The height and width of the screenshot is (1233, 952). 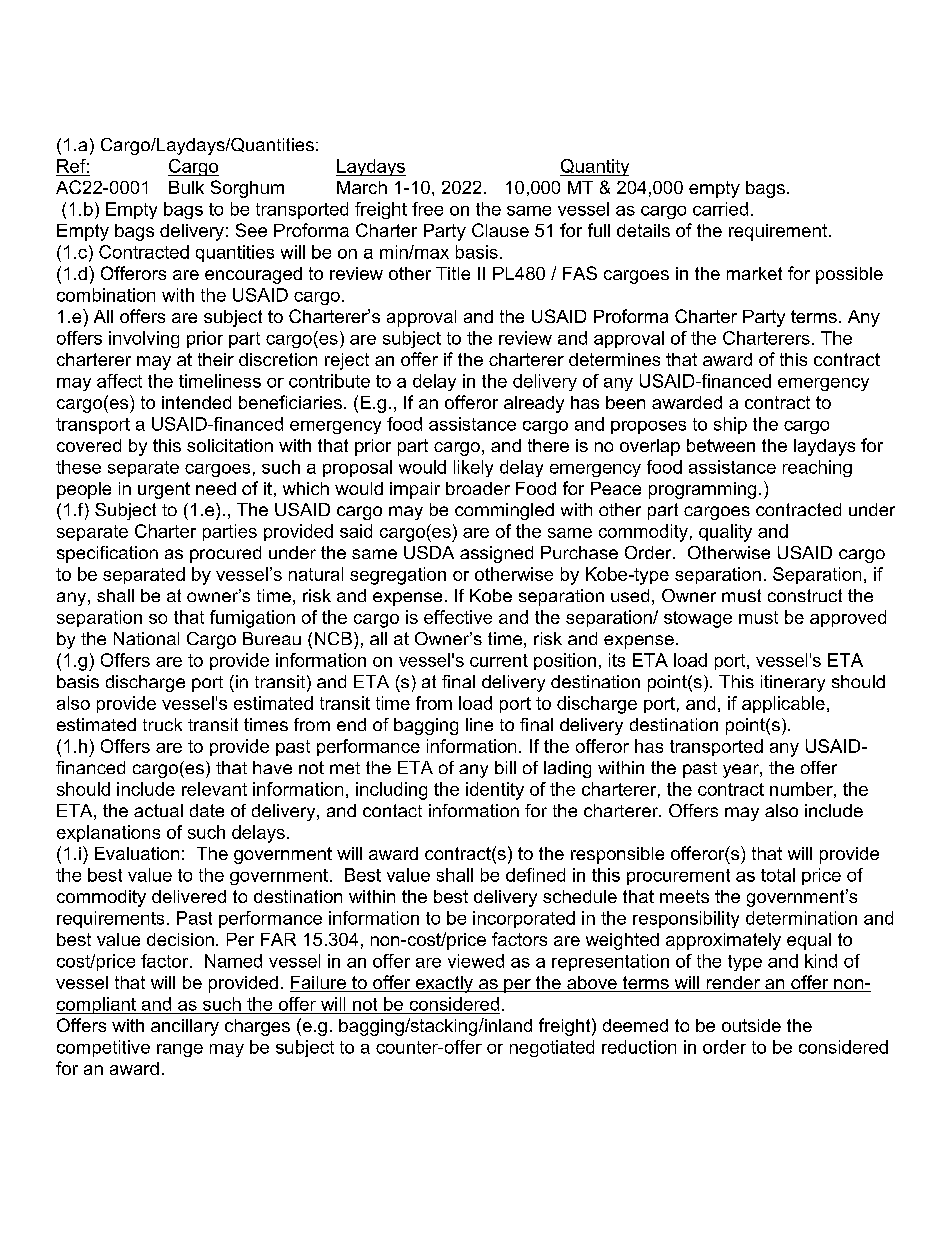 I want to click on ancillary, so click(x=185, y=1027).
